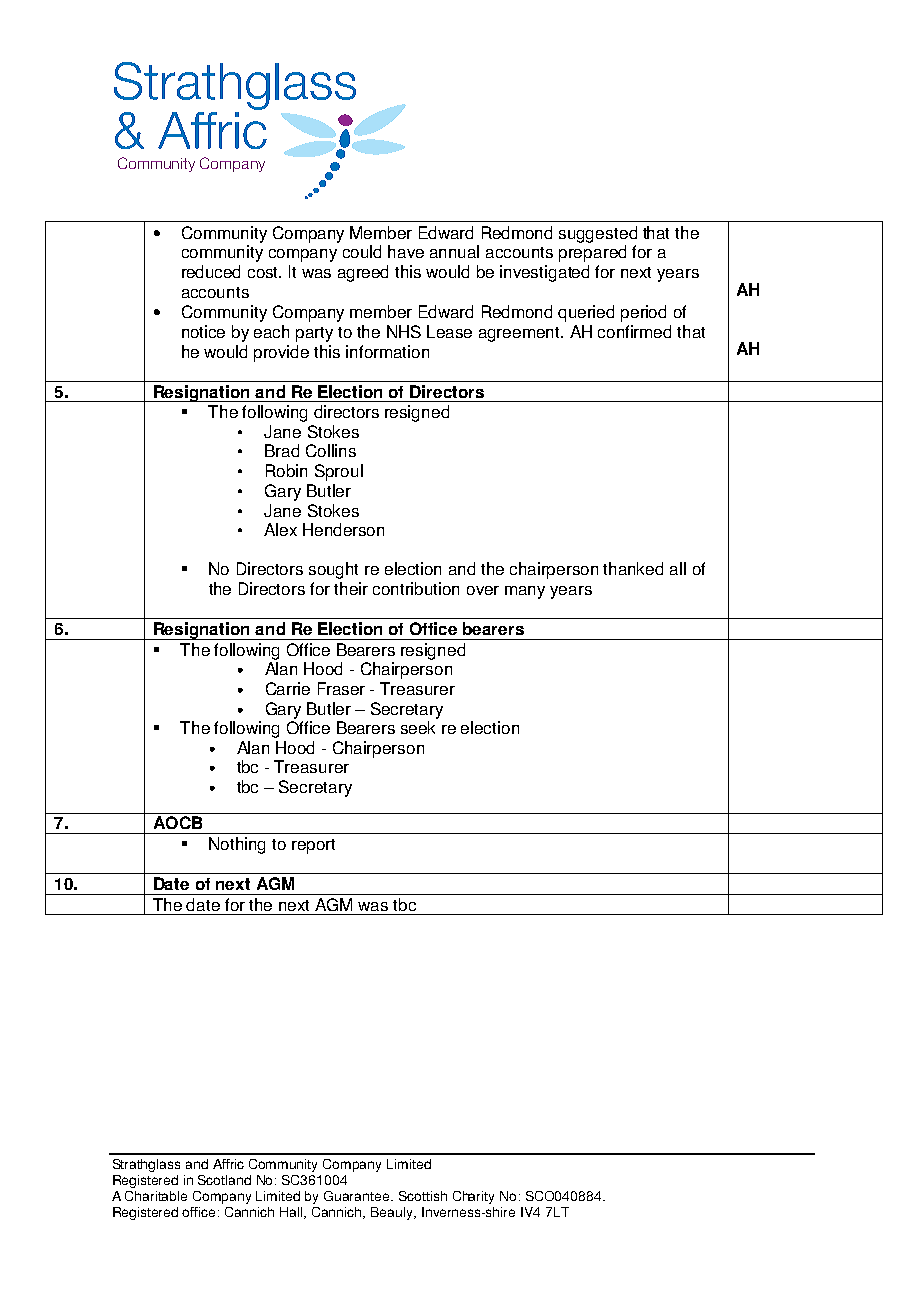  Describe the element at coordinates (406, 251) in the document. I see `have` at that location.
